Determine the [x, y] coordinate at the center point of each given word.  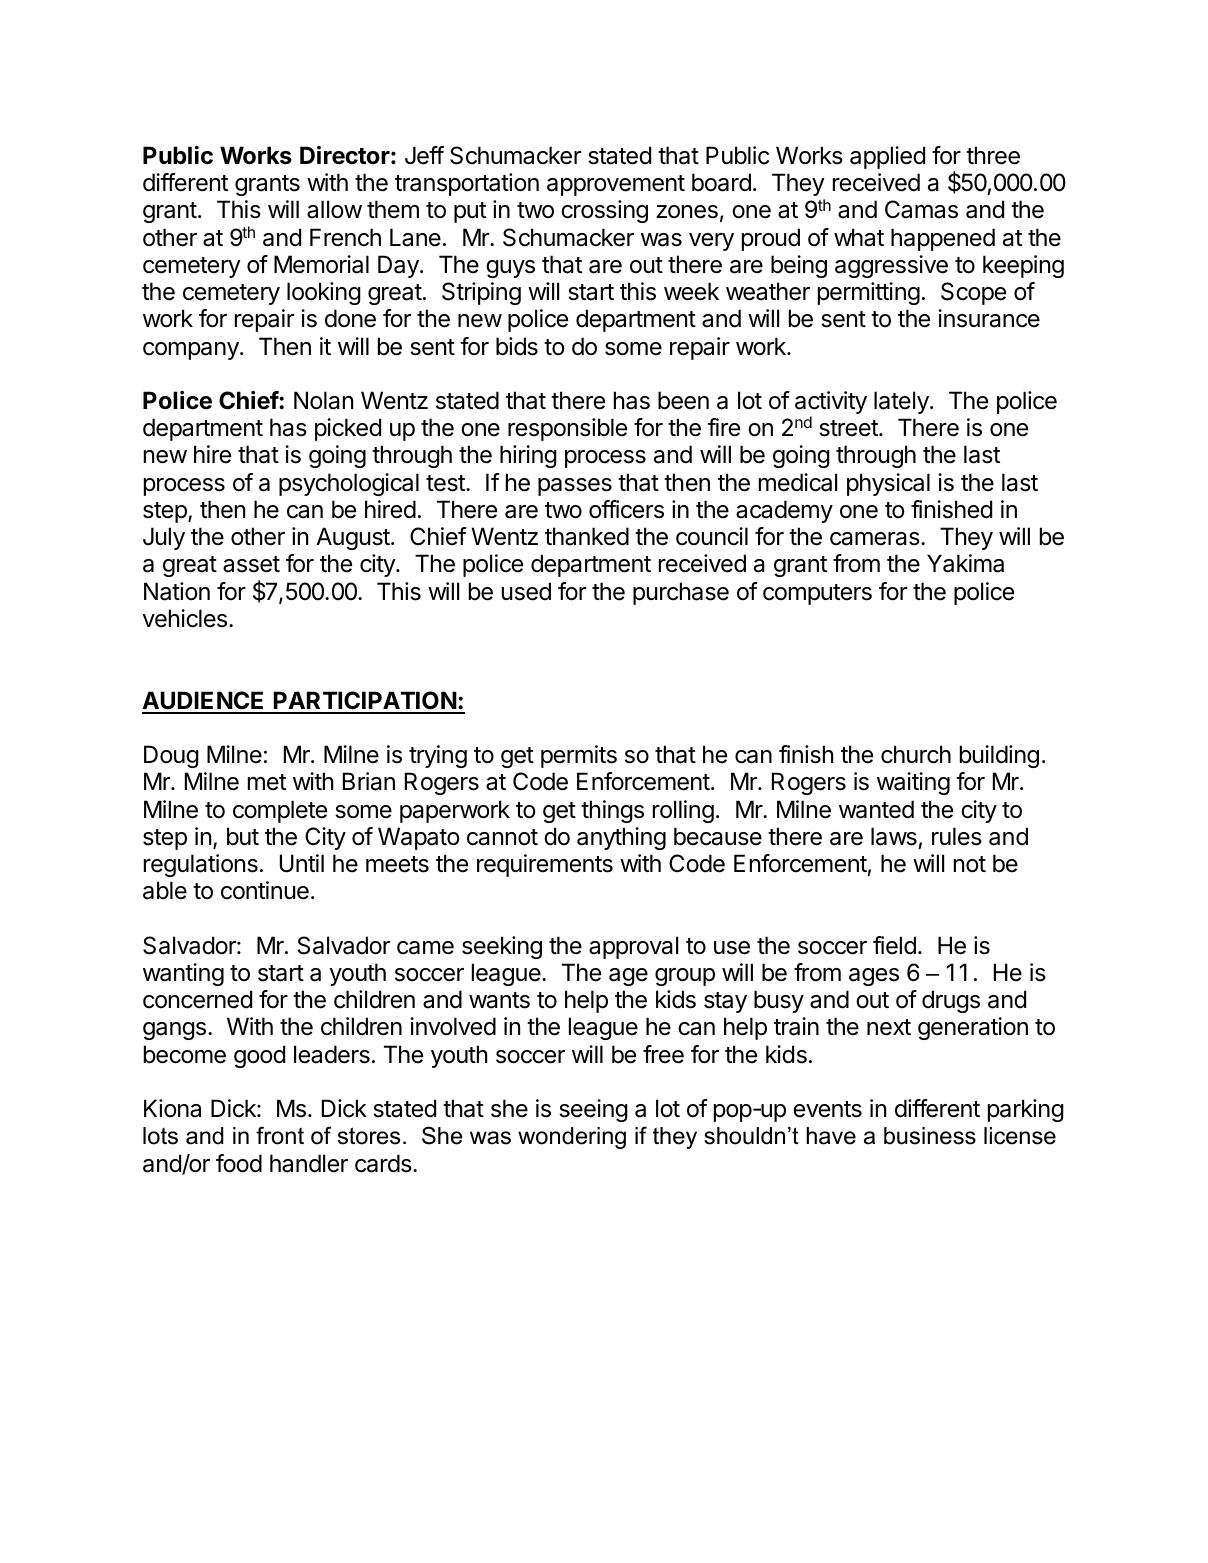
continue [265, 890]
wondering [572, 1138]
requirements [545, 865]
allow [334, 209]
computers [817, 594]
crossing [604, 211]
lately [902, 402]
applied [887, 157]
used [526, 591]
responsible [567, 429]
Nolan [323, 400]
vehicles [185, 618]
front [280, 1136]
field [894, 945]
